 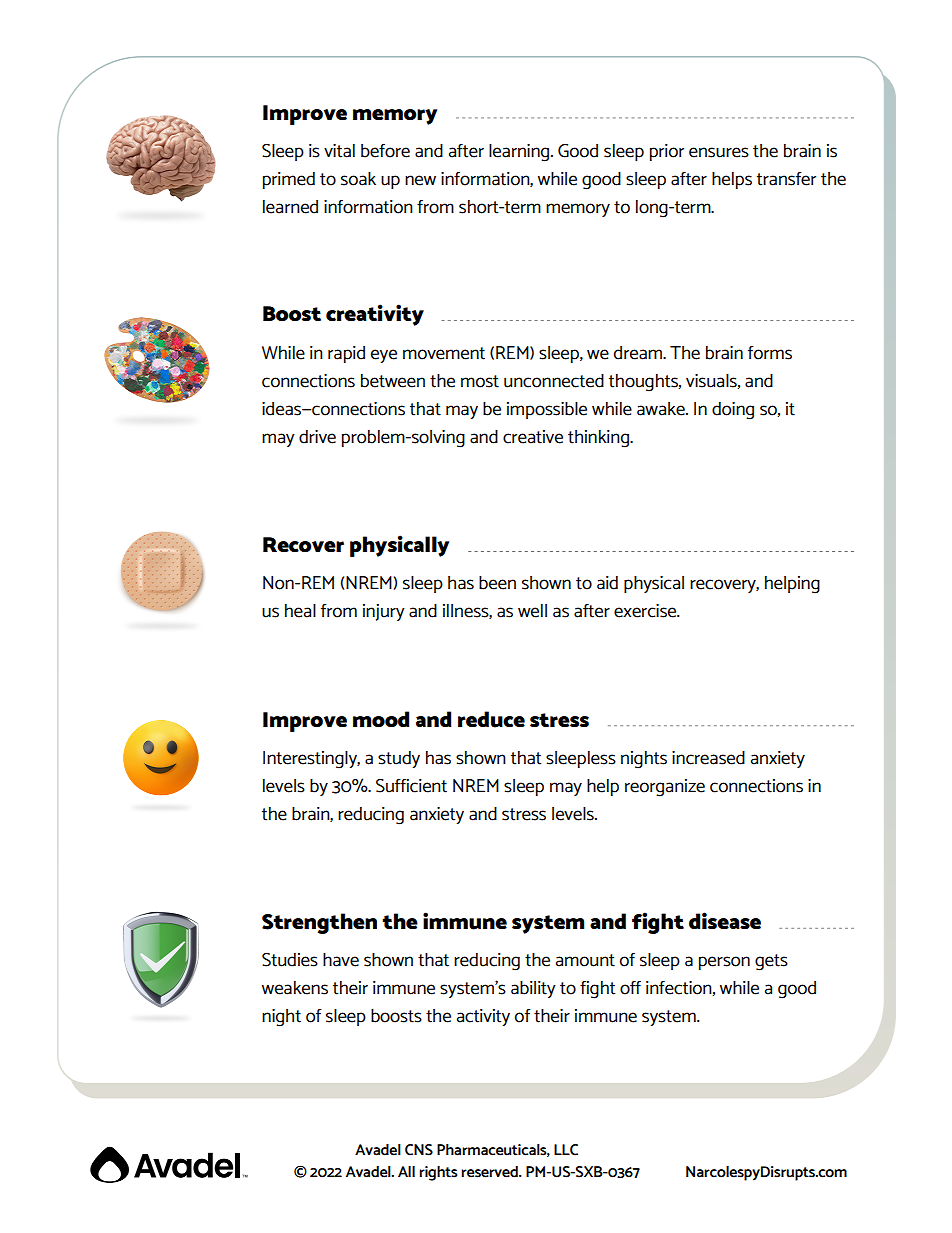 I want to click on exercise, so click(x=646, y=611).
